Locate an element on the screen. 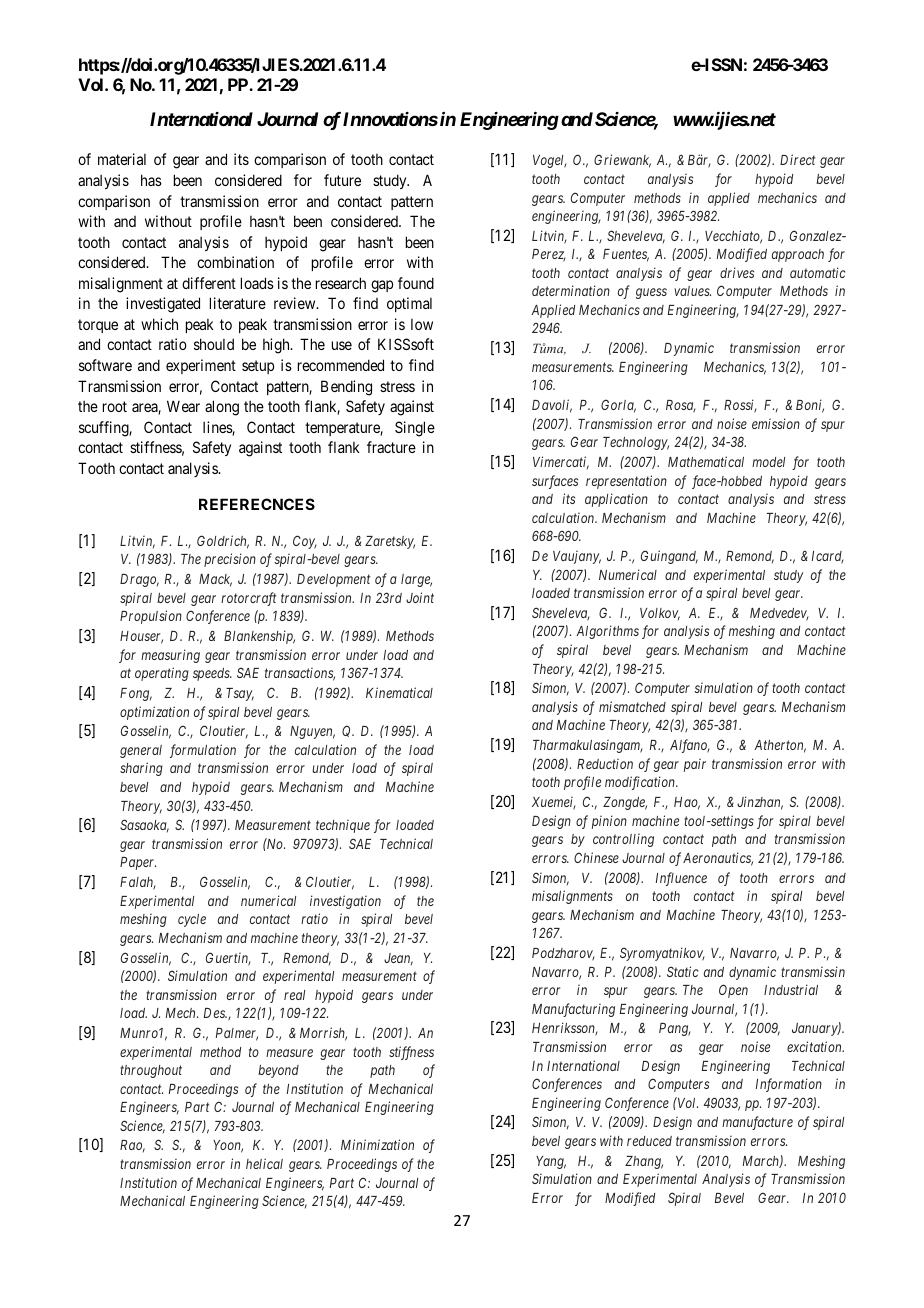 The image size is (924, 1308). Joint is located at coordinates (420, 597).
